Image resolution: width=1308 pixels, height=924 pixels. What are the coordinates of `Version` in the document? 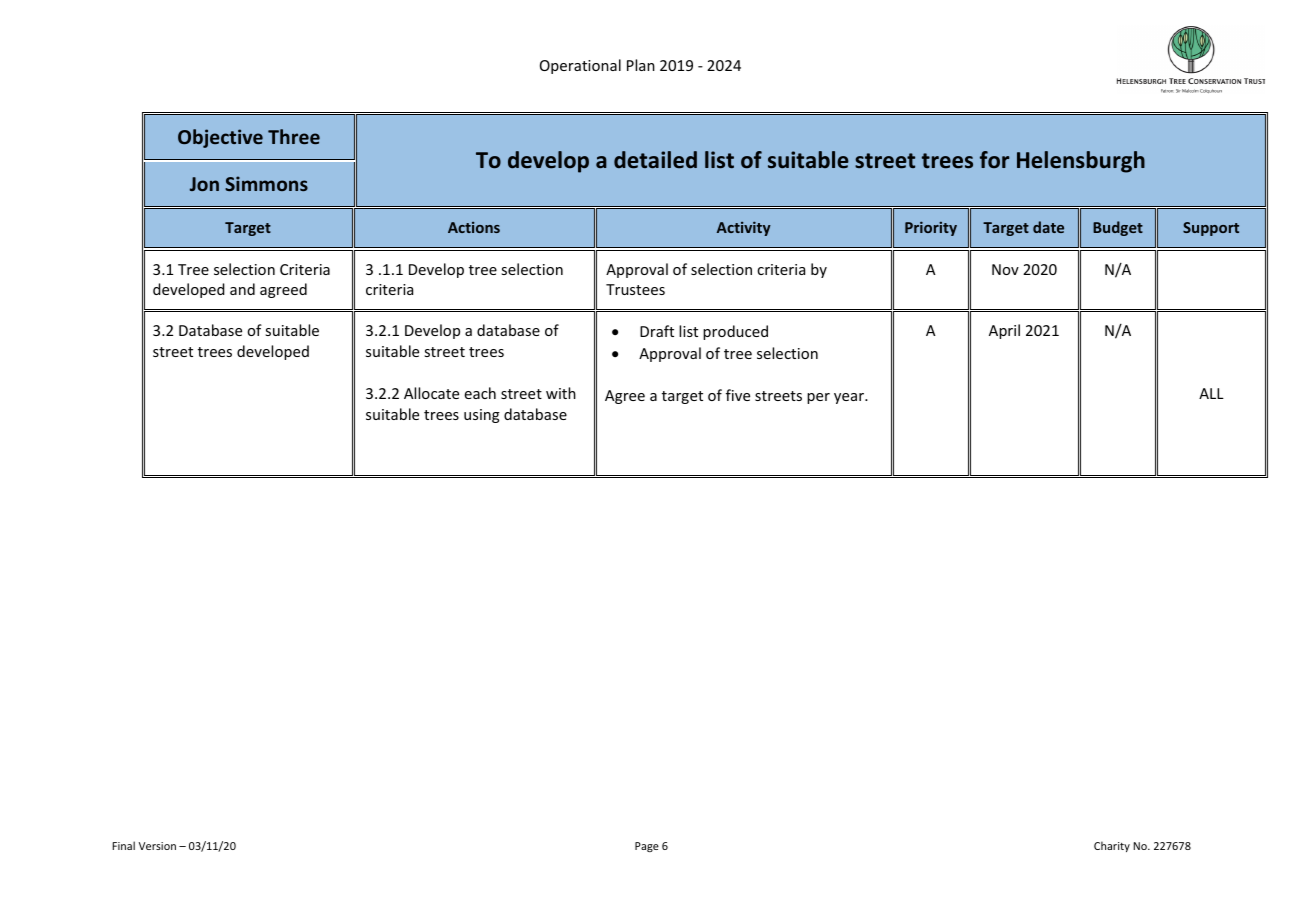 It's located at (157, 846).
